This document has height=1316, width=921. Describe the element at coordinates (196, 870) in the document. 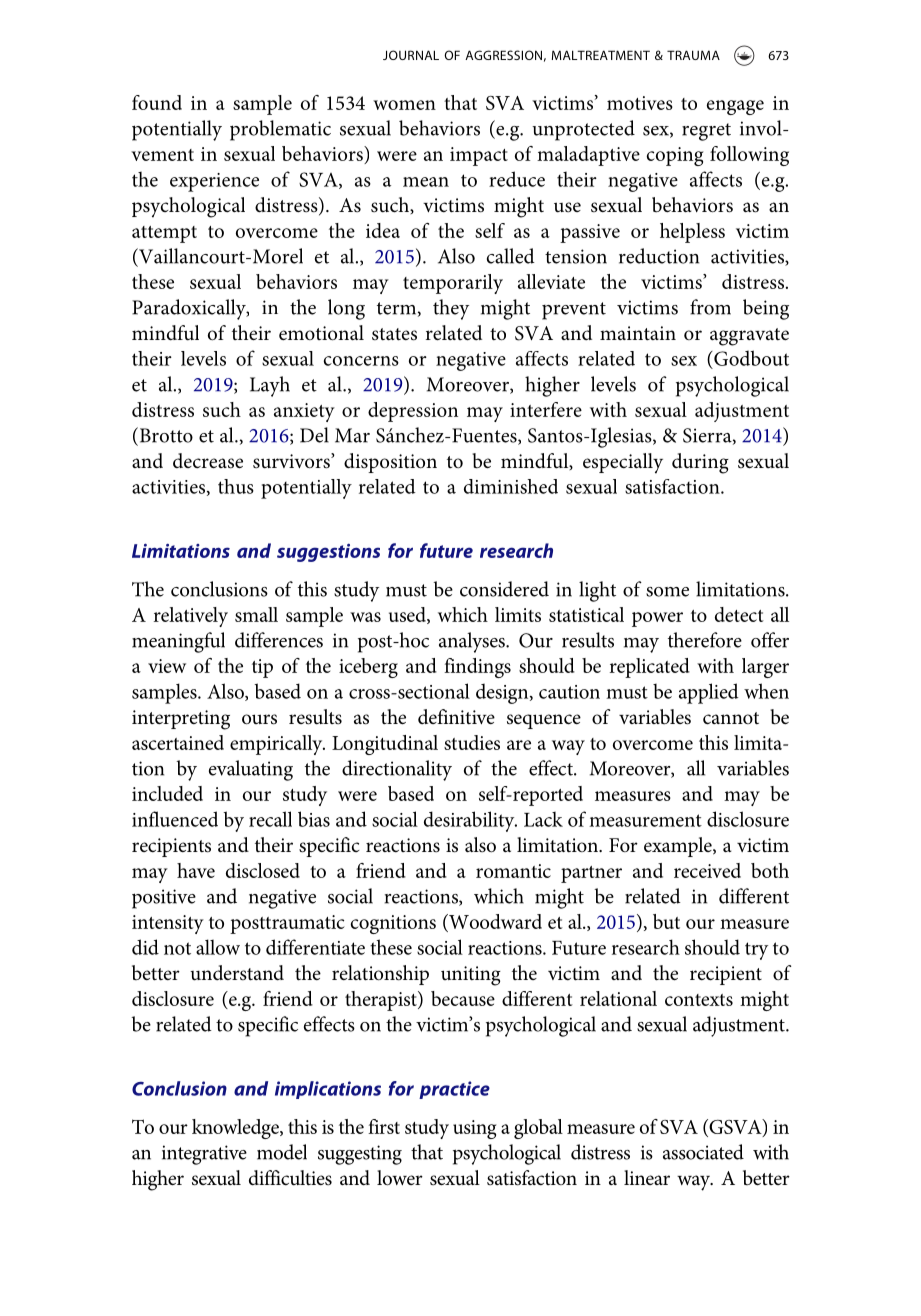

I see `have` at that location.
